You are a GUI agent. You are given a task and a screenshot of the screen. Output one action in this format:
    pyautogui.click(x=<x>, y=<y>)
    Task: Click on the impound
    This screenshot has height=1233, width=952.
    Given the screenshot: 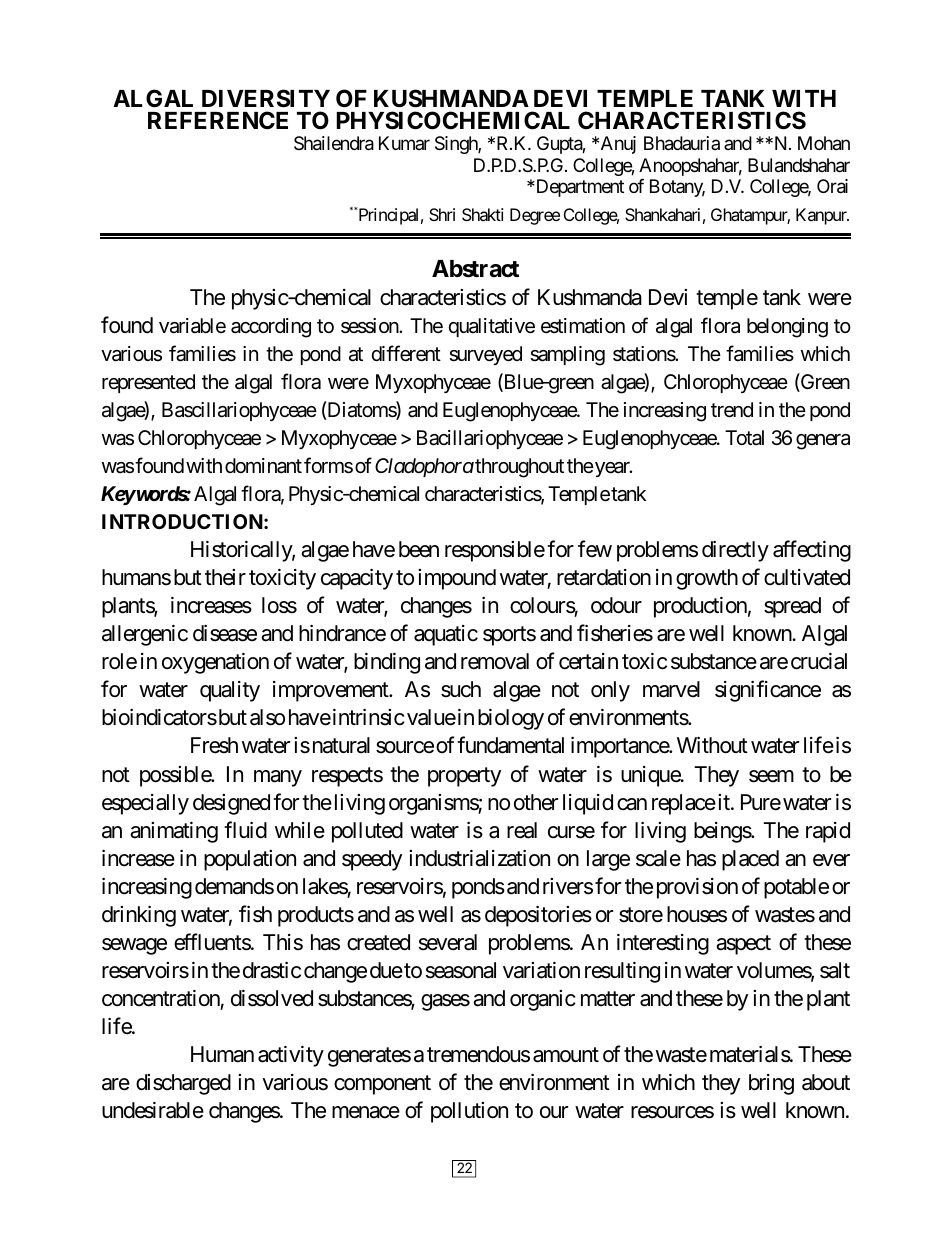 What is the action you would take?
    pyautogui.click(x=457, y=579)
